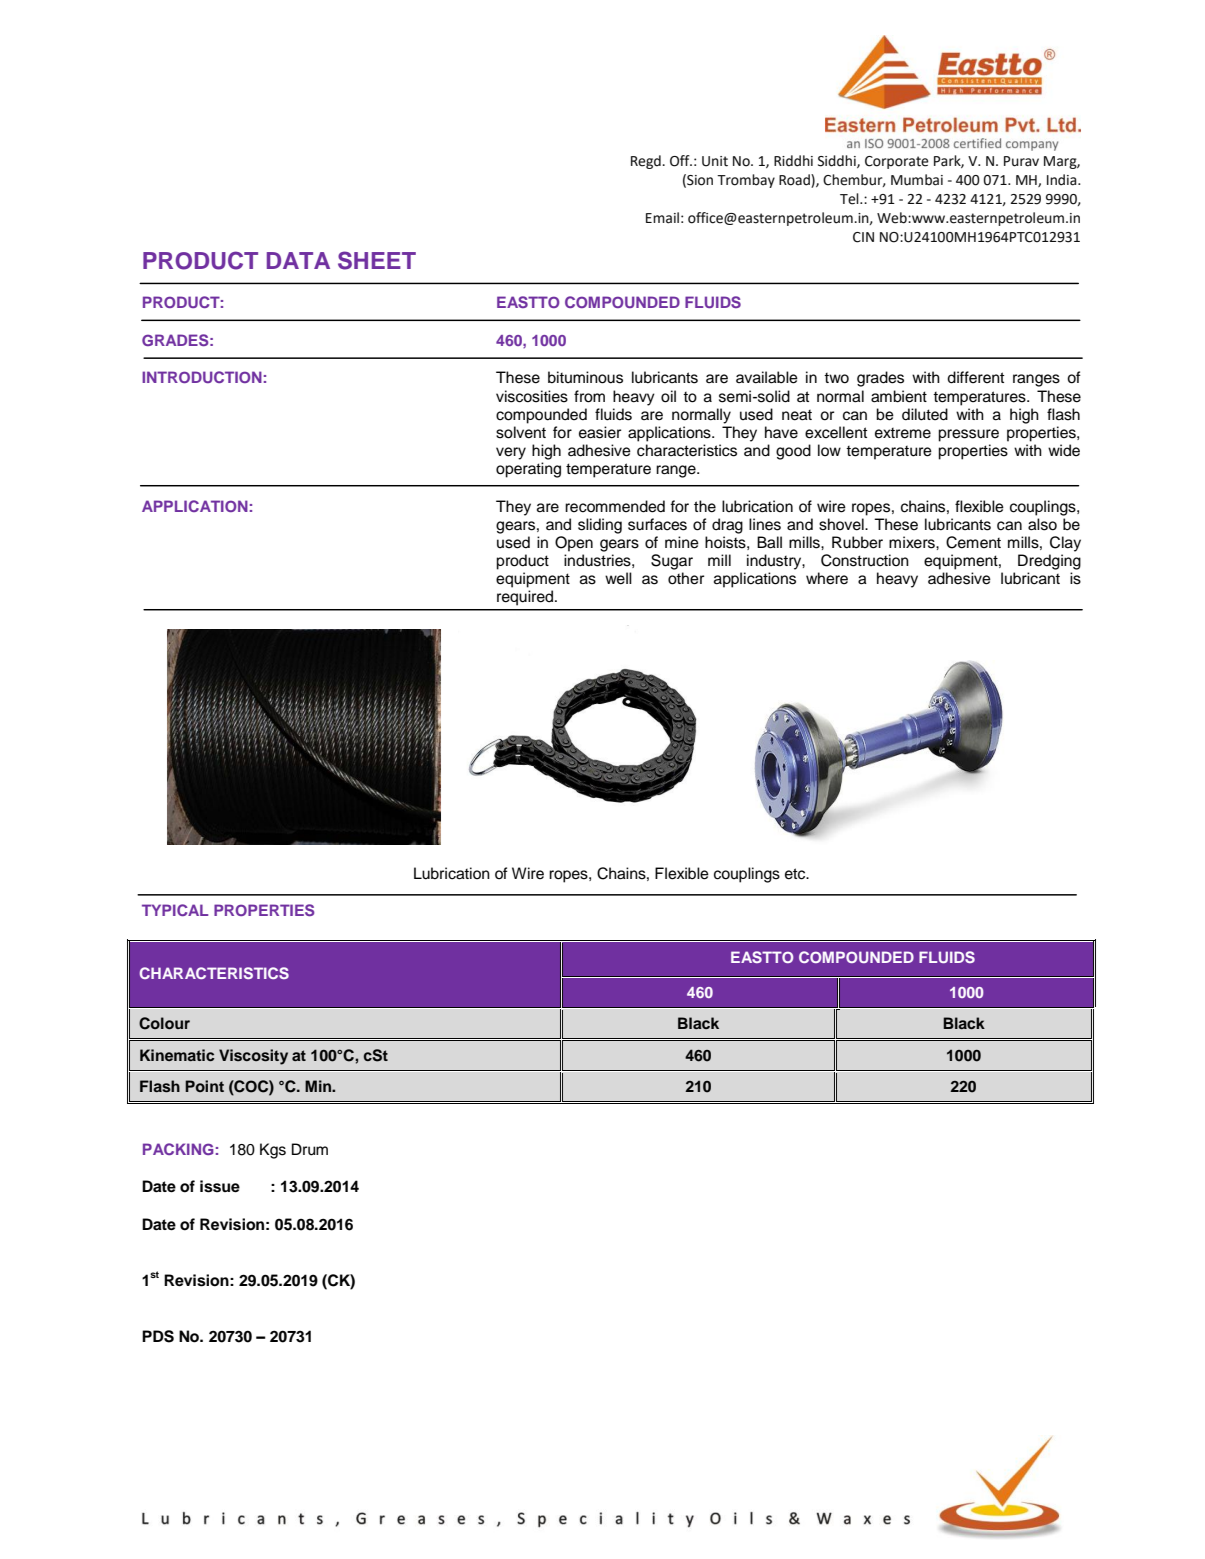 The height and width of the screenshot is (1559, 1205). What do you see at coordinates (827, 578) in the screenshot?
I see `where` at bounding box center [827, 578].
